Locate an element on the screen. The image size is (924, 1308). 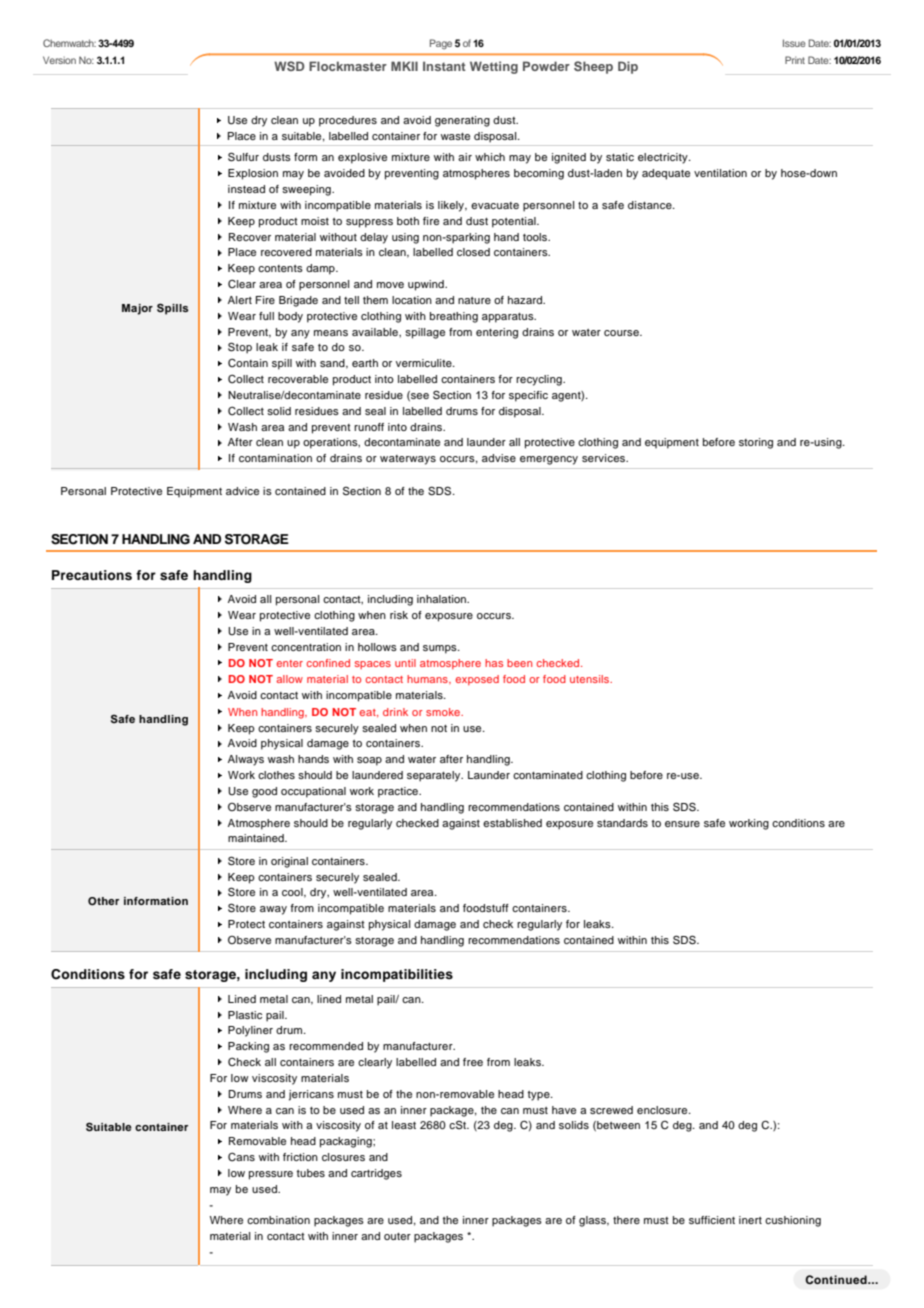
Version is located at coordinates (59, 60).
